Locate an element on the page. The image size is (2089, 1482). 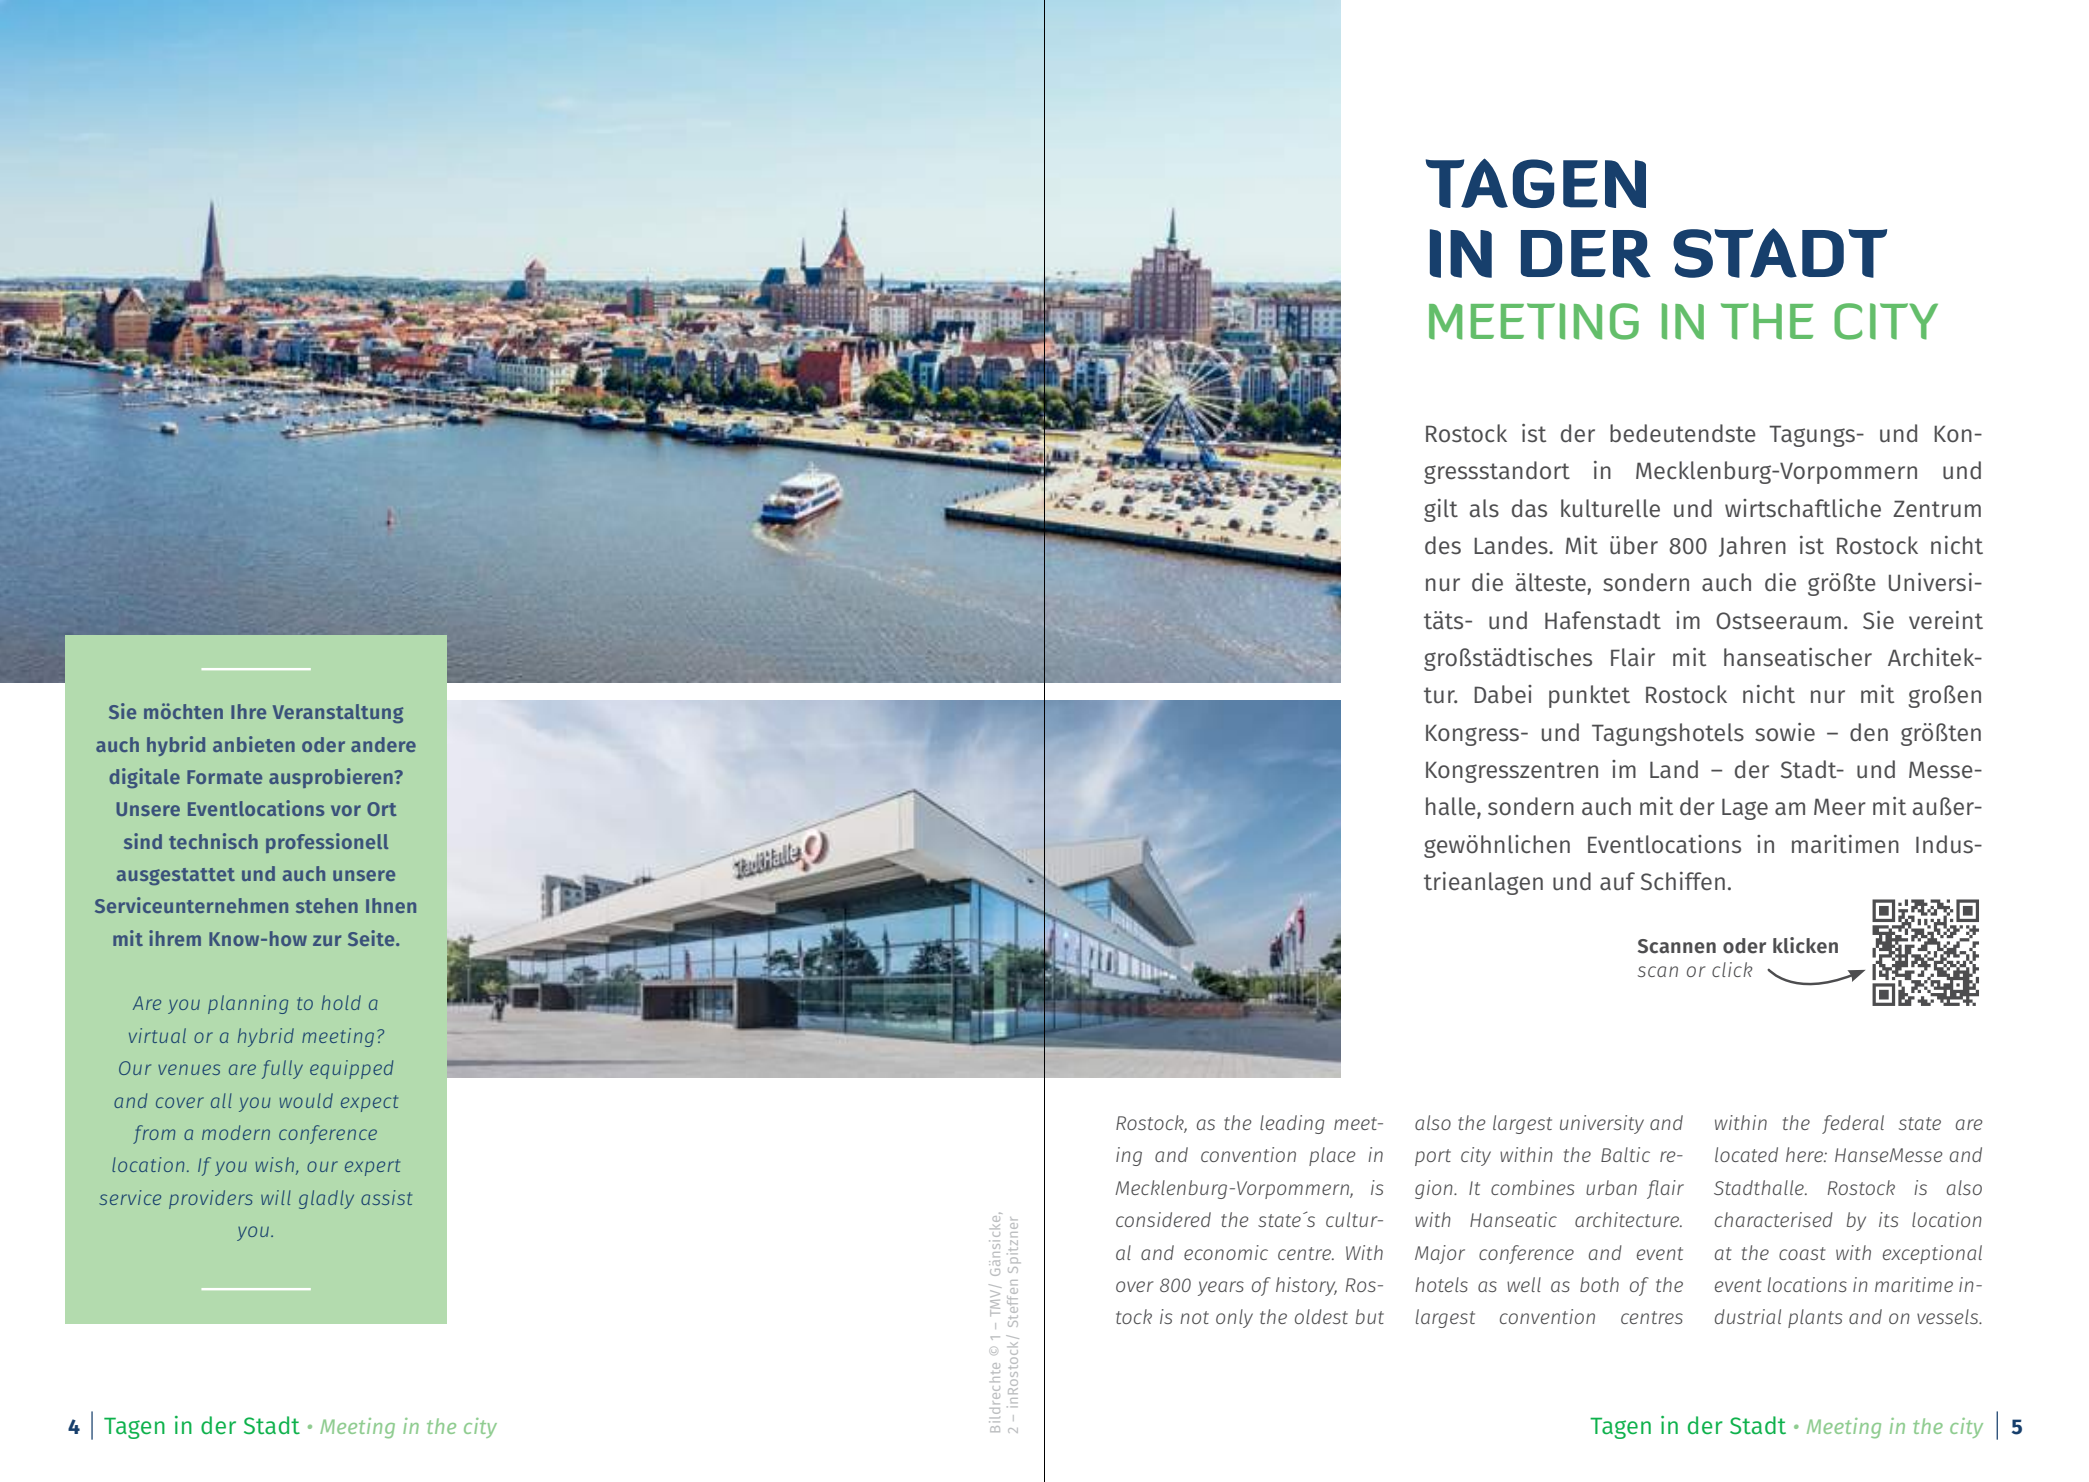
gladly is located at coordinates (326, 1199).
